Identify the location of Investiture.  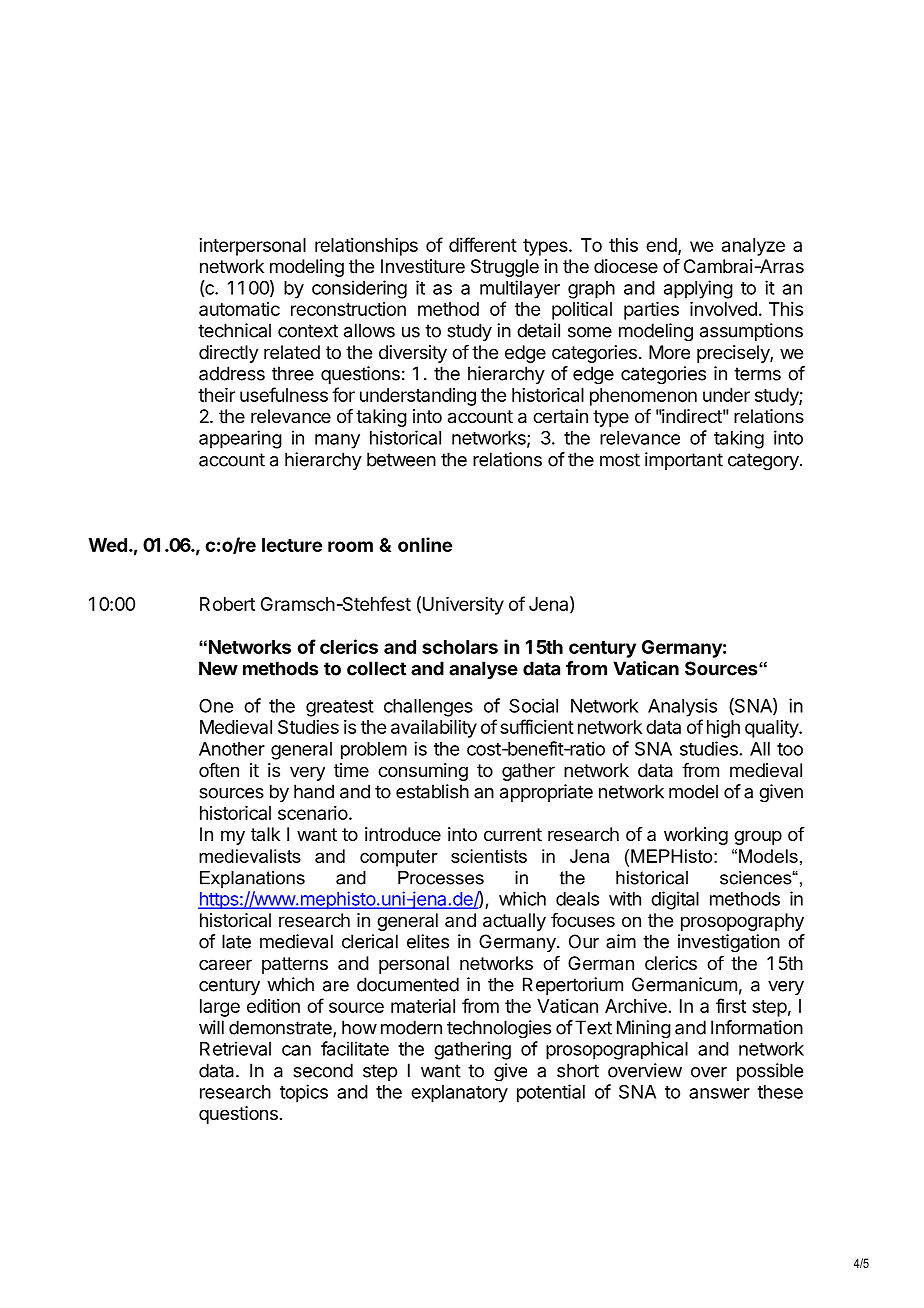
(423, 266).
